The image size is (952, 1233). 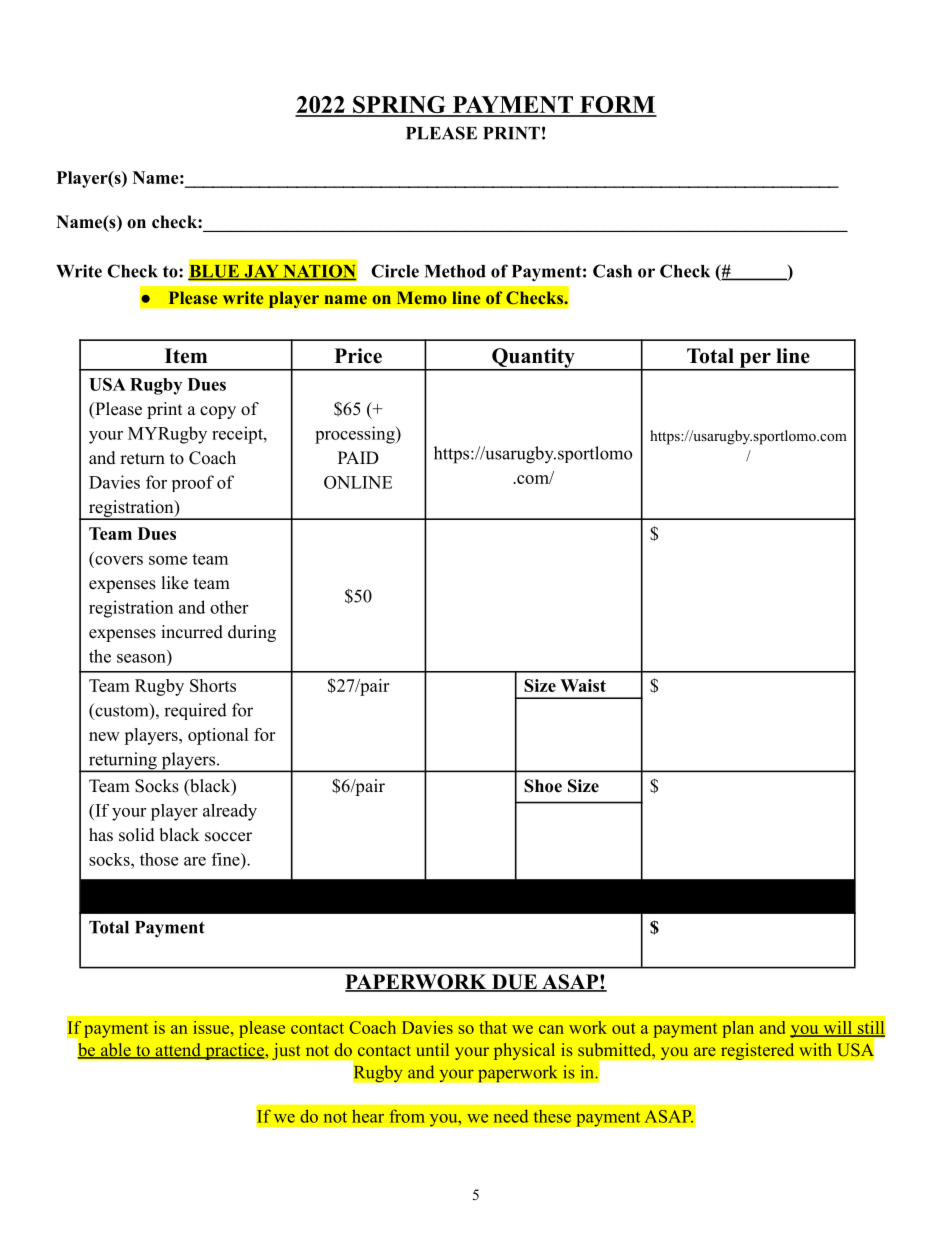 I want to click on Shorts, so click(x=213, y=685).
